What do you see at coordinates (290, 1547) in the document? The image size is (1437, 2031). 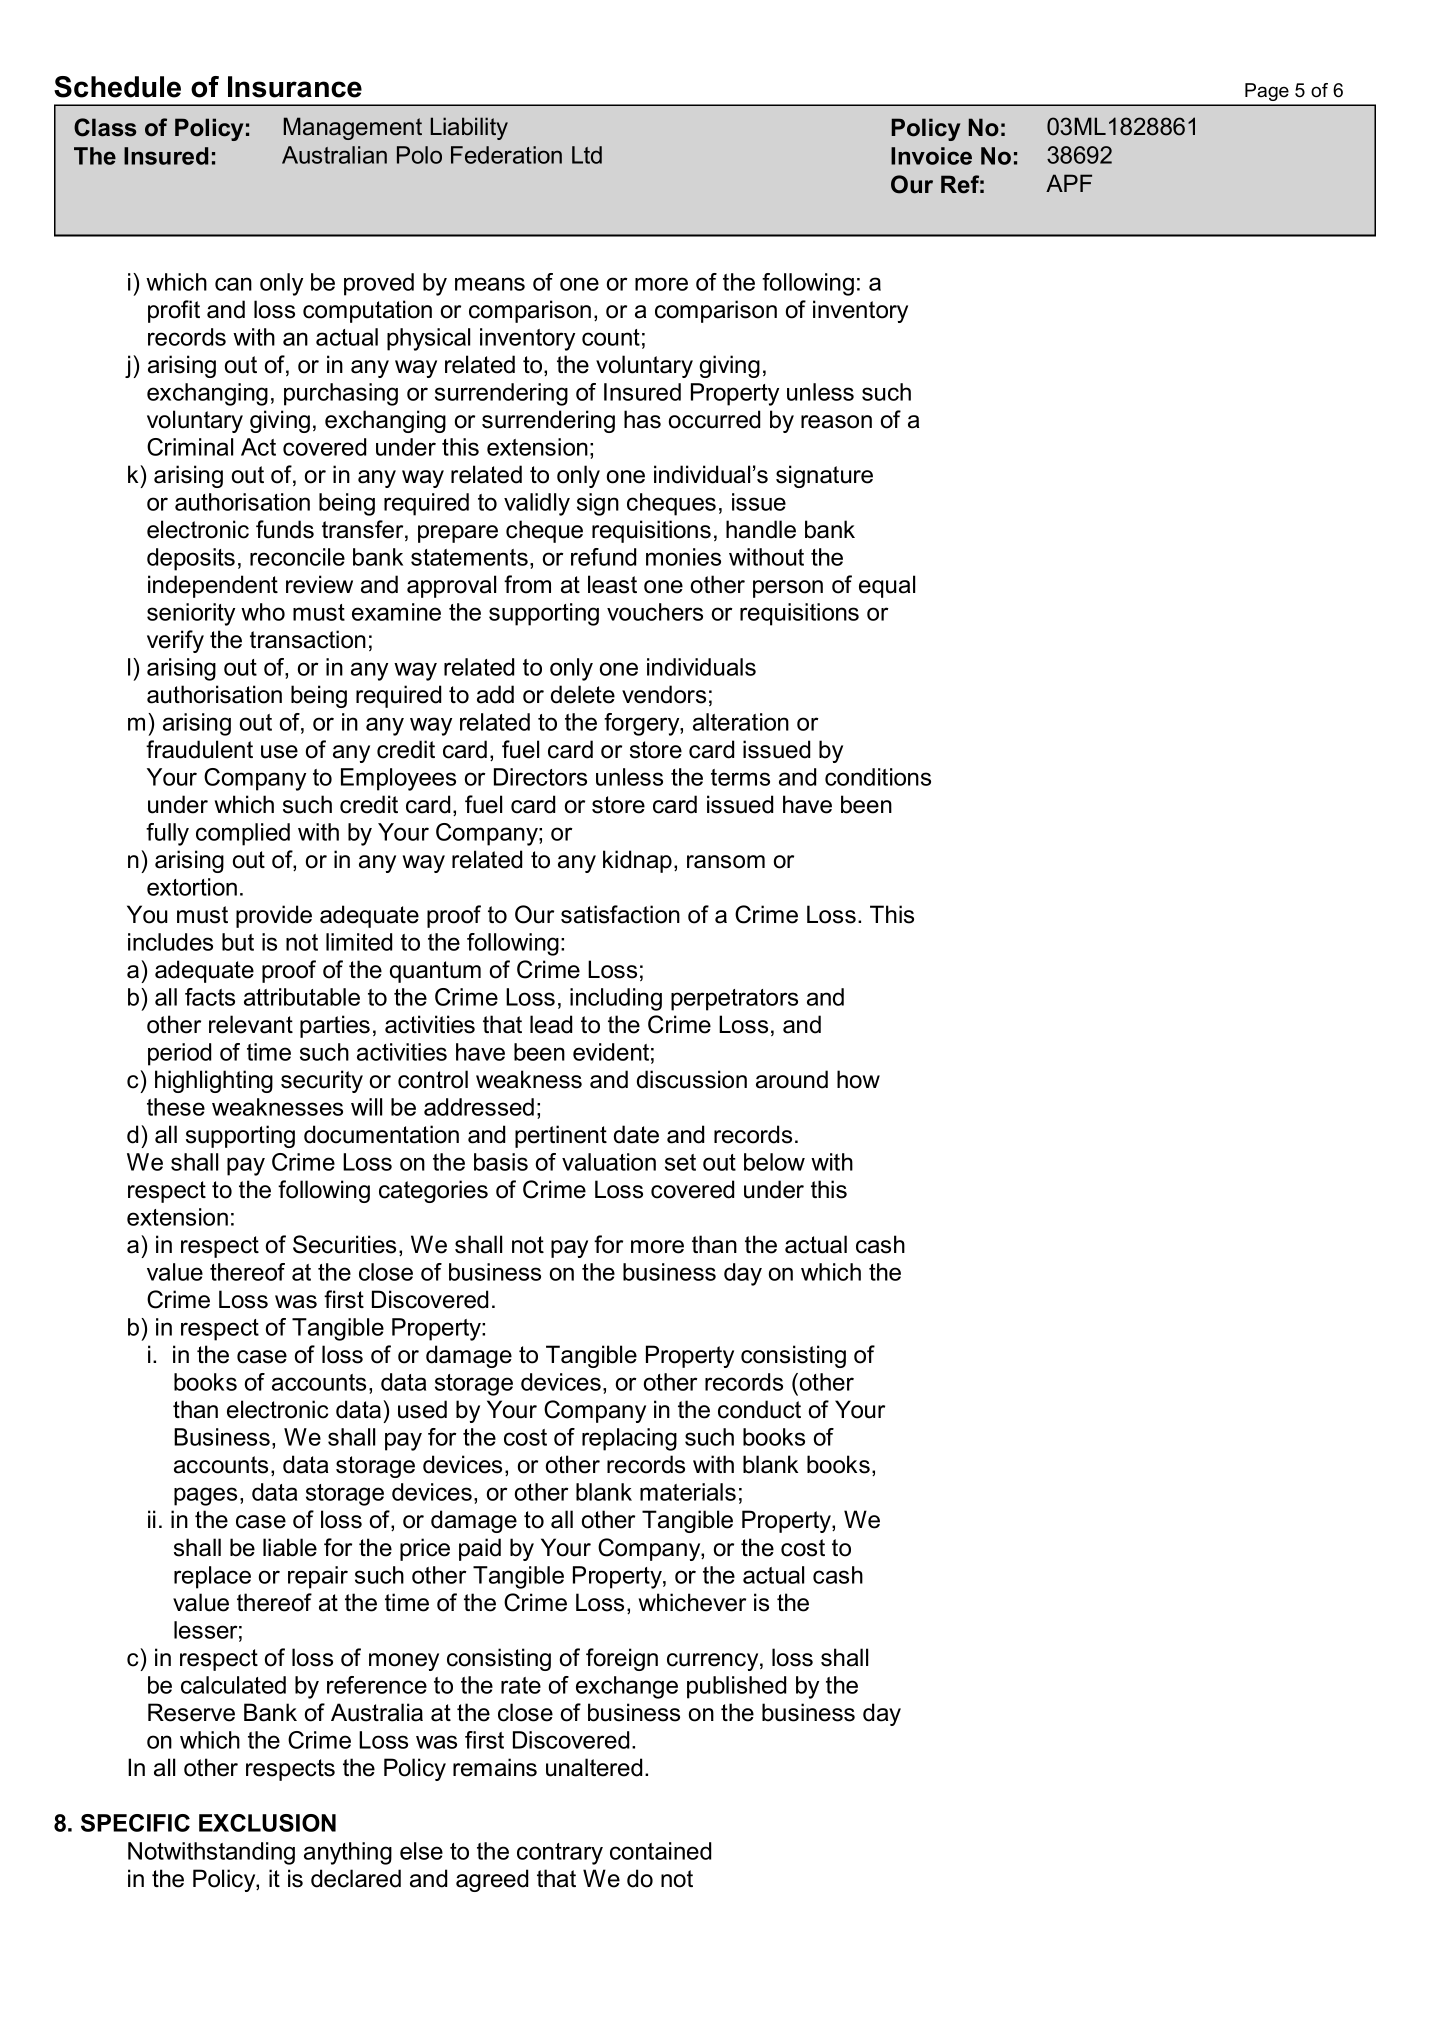 I see `liable` at bounding box center [290, 1547].
